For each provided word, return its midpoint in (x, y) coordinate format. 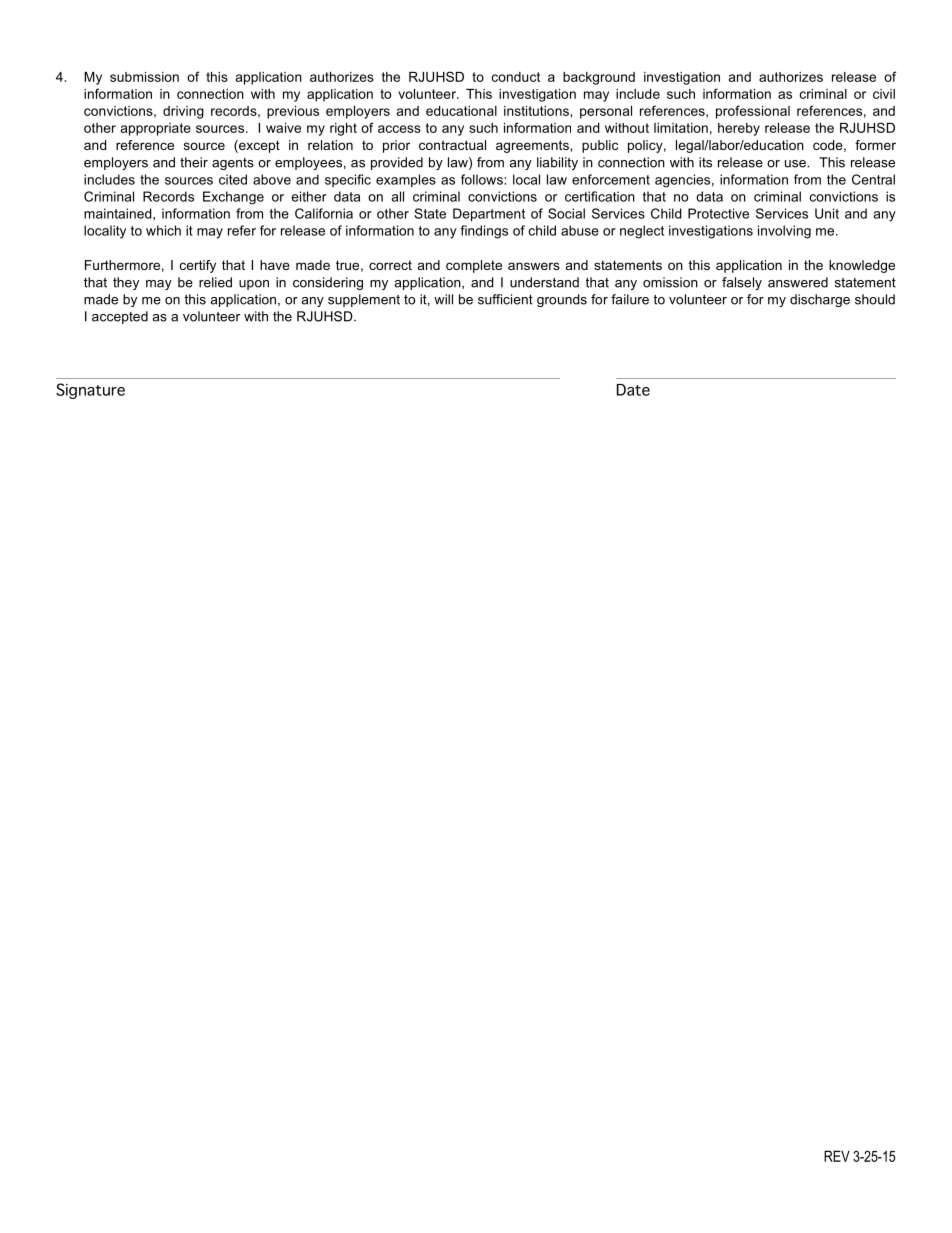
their (194, 162)
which (163, 230)
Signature (90, 391)
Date (633, 390)
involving (784, 232)
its (705, 162)
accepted (120, 317)
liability (557, 163)
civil (884, 94)
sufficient (505, 299)
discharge (820, 300)
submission (144, 77)
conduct (516, 77)
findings (484, 232)
